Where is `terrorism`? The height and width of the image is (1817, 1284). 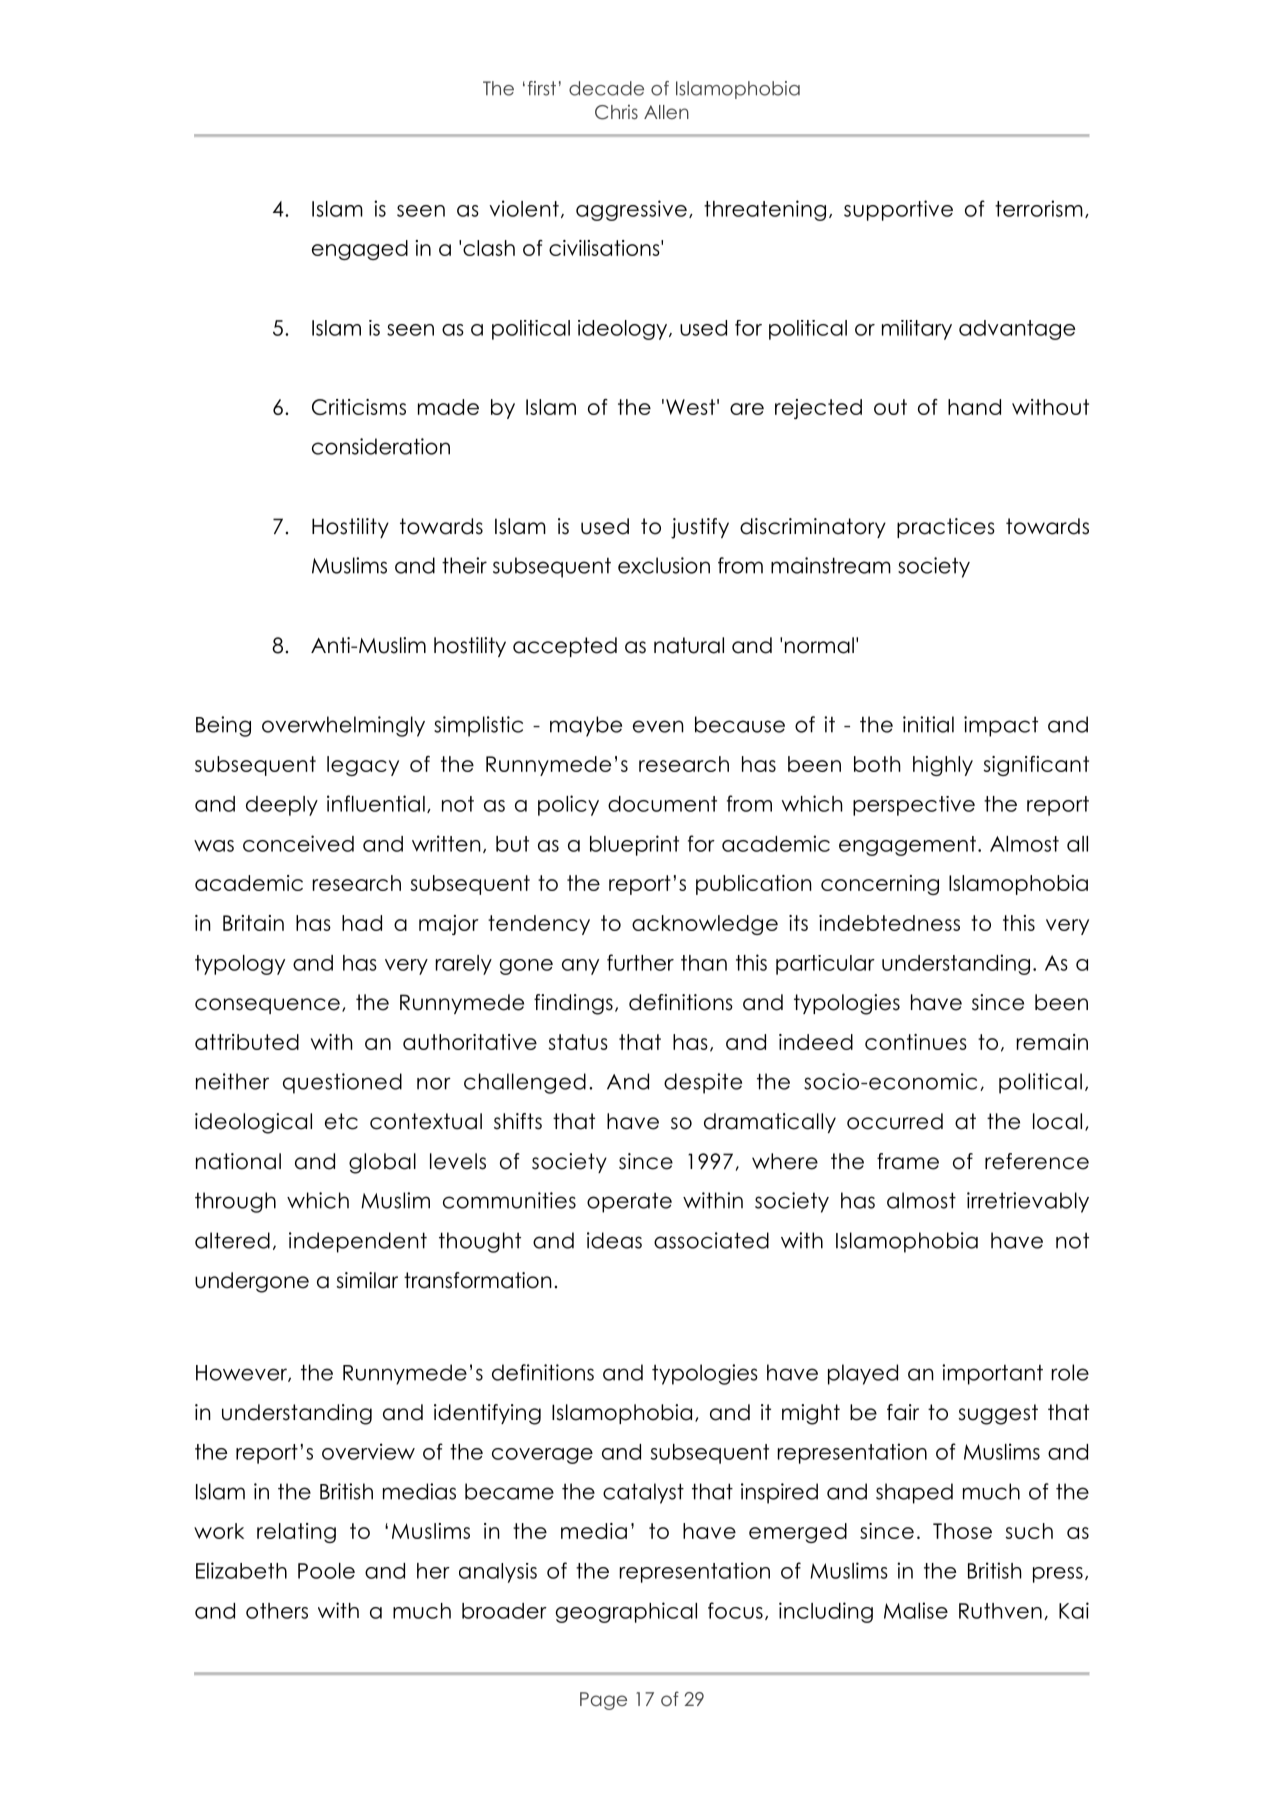 terrorism is located at coordinates (1039, 208).
